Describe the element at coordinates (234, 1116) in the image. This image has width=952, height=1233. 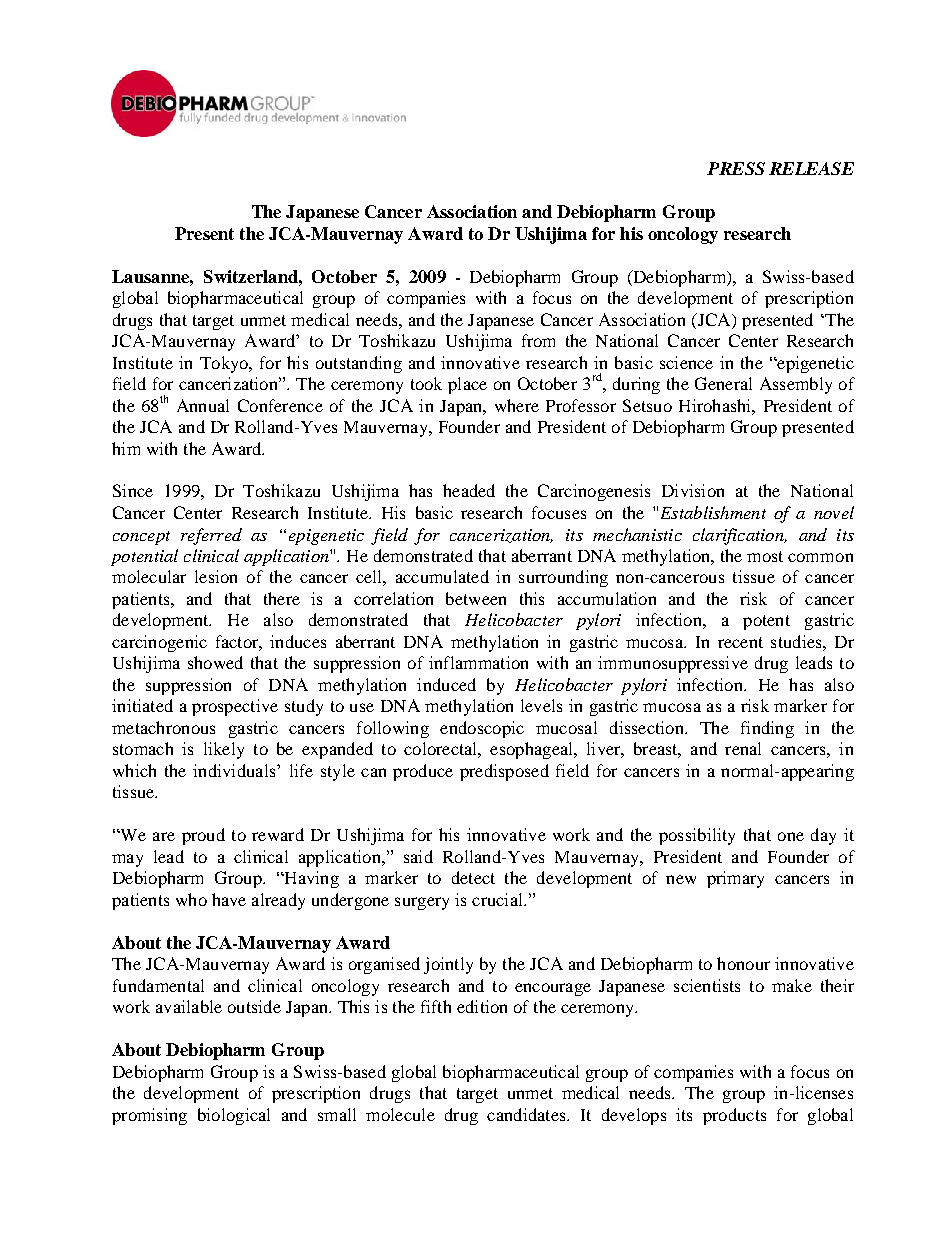
I see `biological` at that location.
